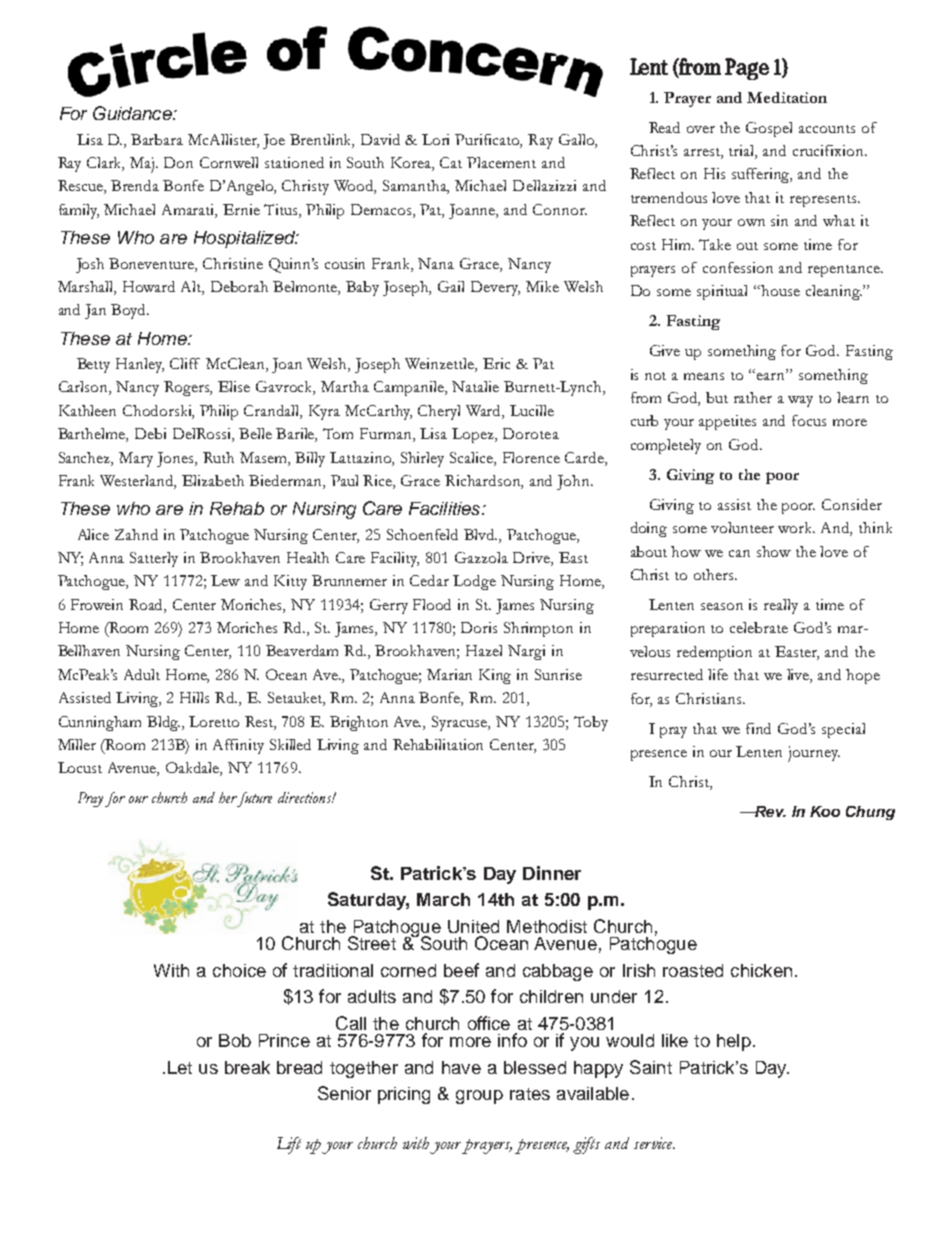 This document has width=952, height=1233. What do you see at coordinates (253, 799) in the document?
I see `future` at bounding box center [253, 799].
